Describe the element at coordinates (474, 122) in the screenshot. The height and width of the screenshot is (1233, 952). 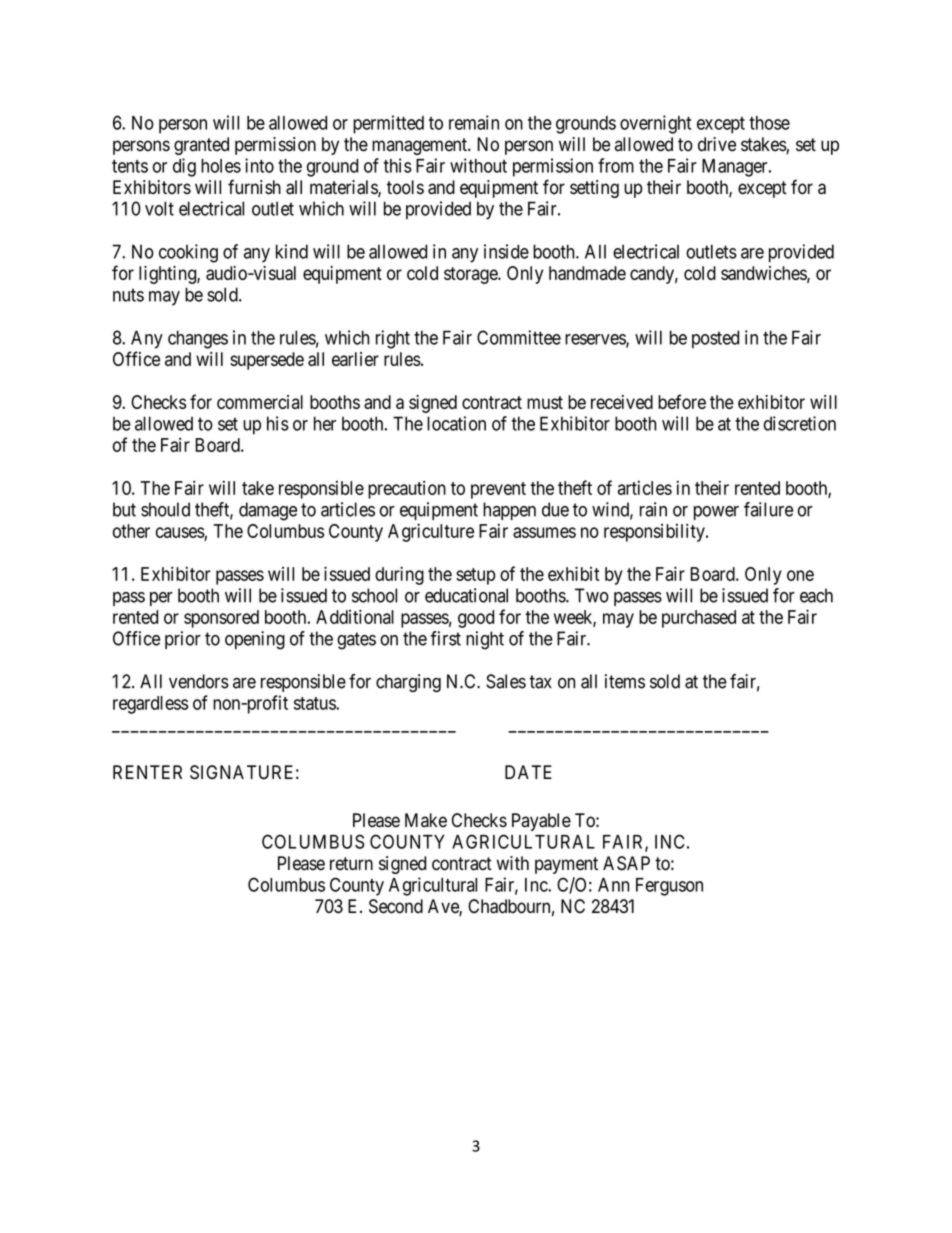
I see `remain` at that location.
